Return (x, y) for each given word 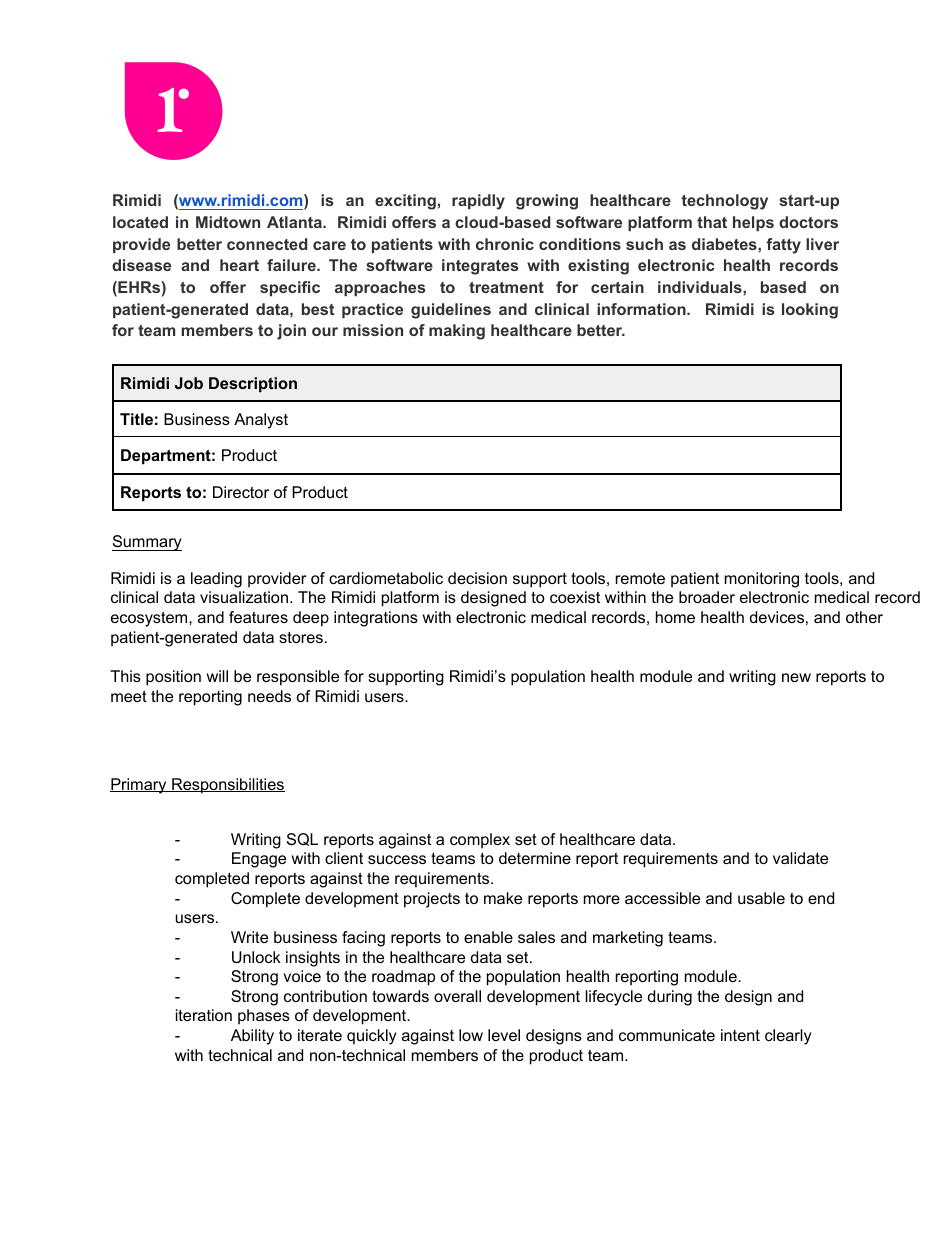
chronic (505, 244)
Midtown (228, 222)
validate (800, 858)
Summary (147, 543)
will (217, 676)
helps (753, 223)
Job (189, 383)
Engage (259, 860)
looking (810, 311)
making (457, 332)
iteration (204, 1015)
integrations (376, 619)
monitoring (762, 580)
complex (480, 841)
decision (477, 578)
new (796, 677)
